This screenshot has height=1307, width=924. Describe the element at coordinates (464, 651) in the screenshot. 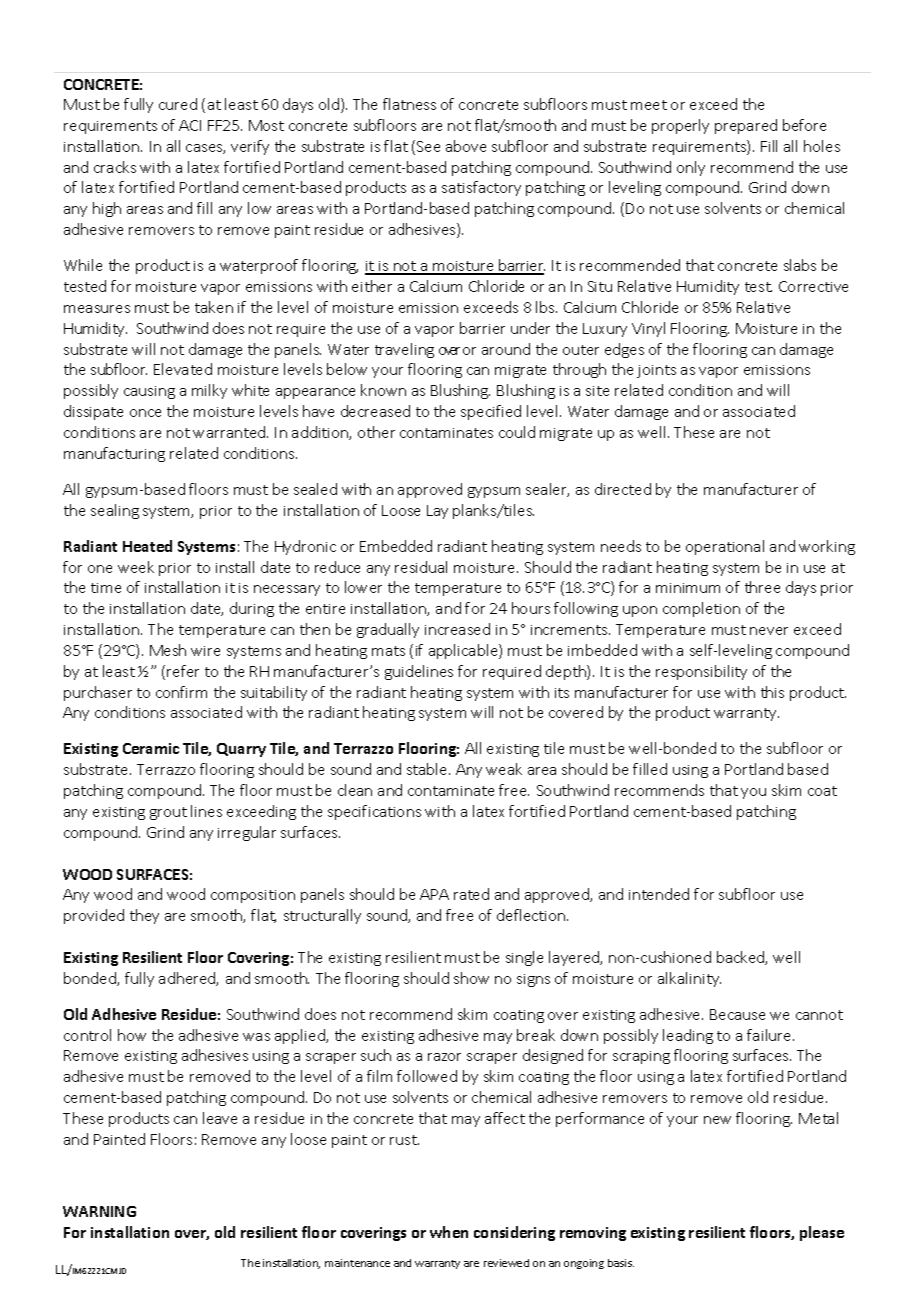

I see `applicable` at that location.
